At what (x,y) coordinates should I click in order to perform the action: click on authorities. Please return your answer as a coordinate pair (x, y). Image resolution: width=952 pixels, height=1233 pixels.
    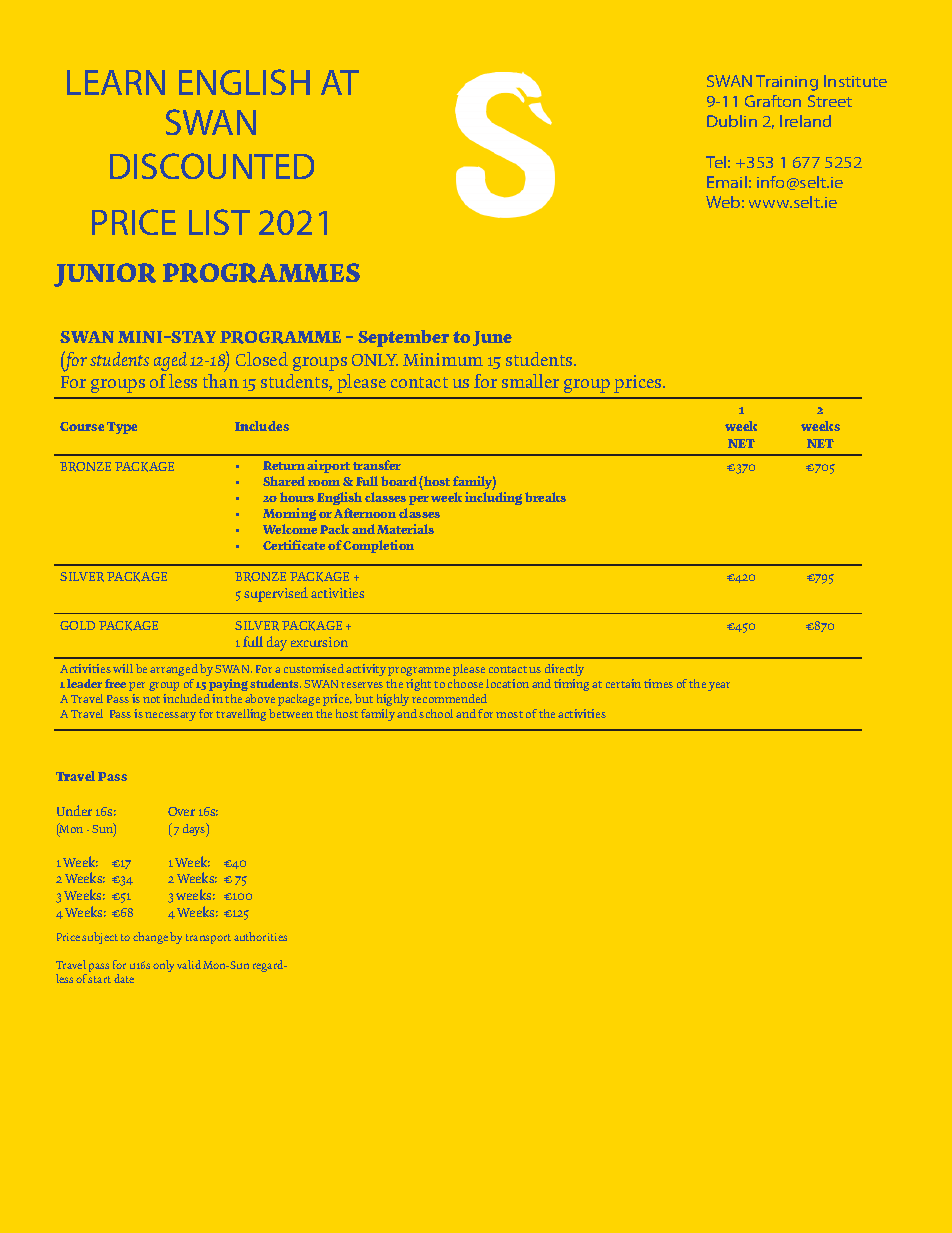
    Looking at the image, I should click on (260, 936).
